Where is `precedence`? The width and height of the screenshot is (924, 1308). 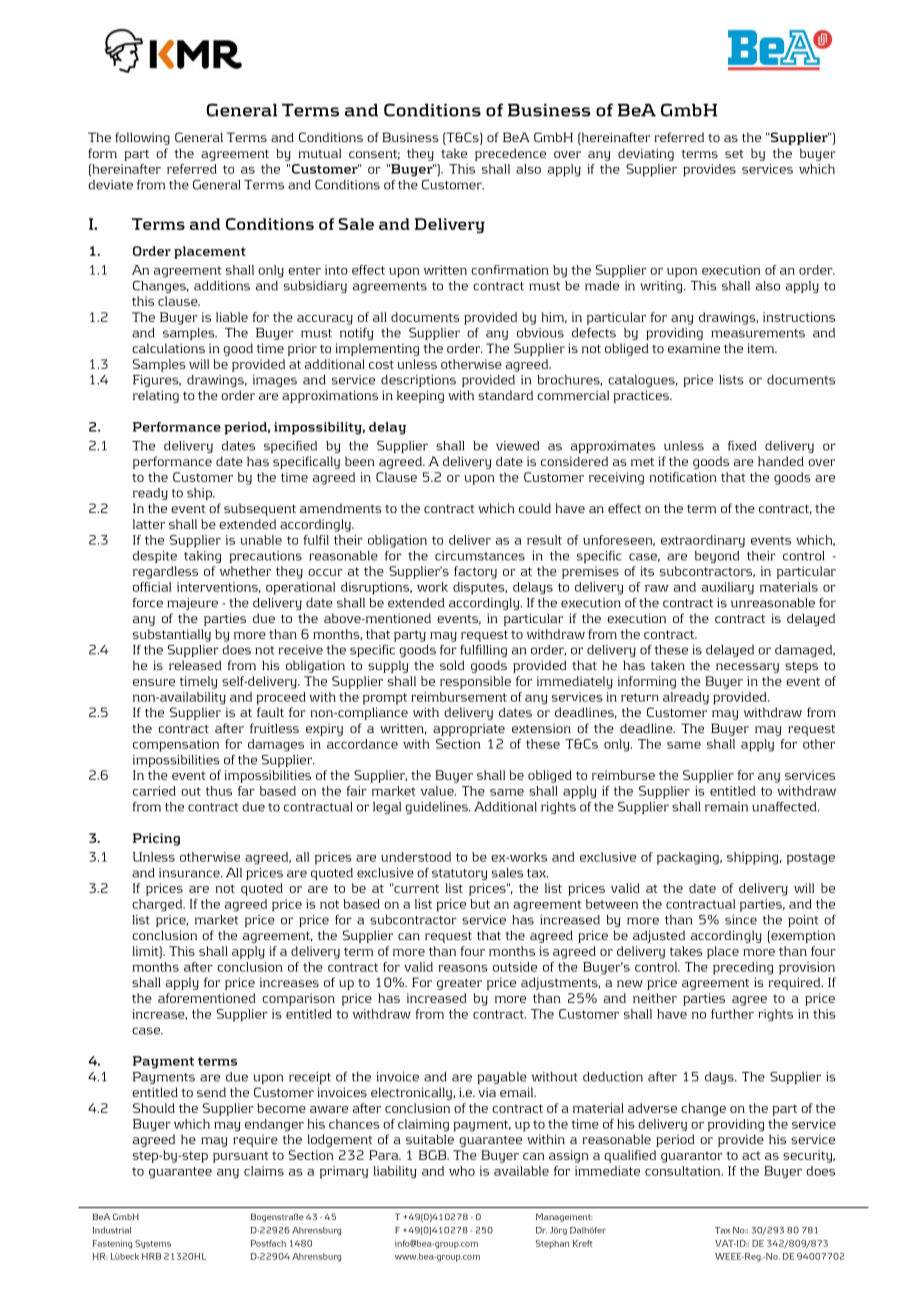
precedence is located at coordinates (510, 154).
